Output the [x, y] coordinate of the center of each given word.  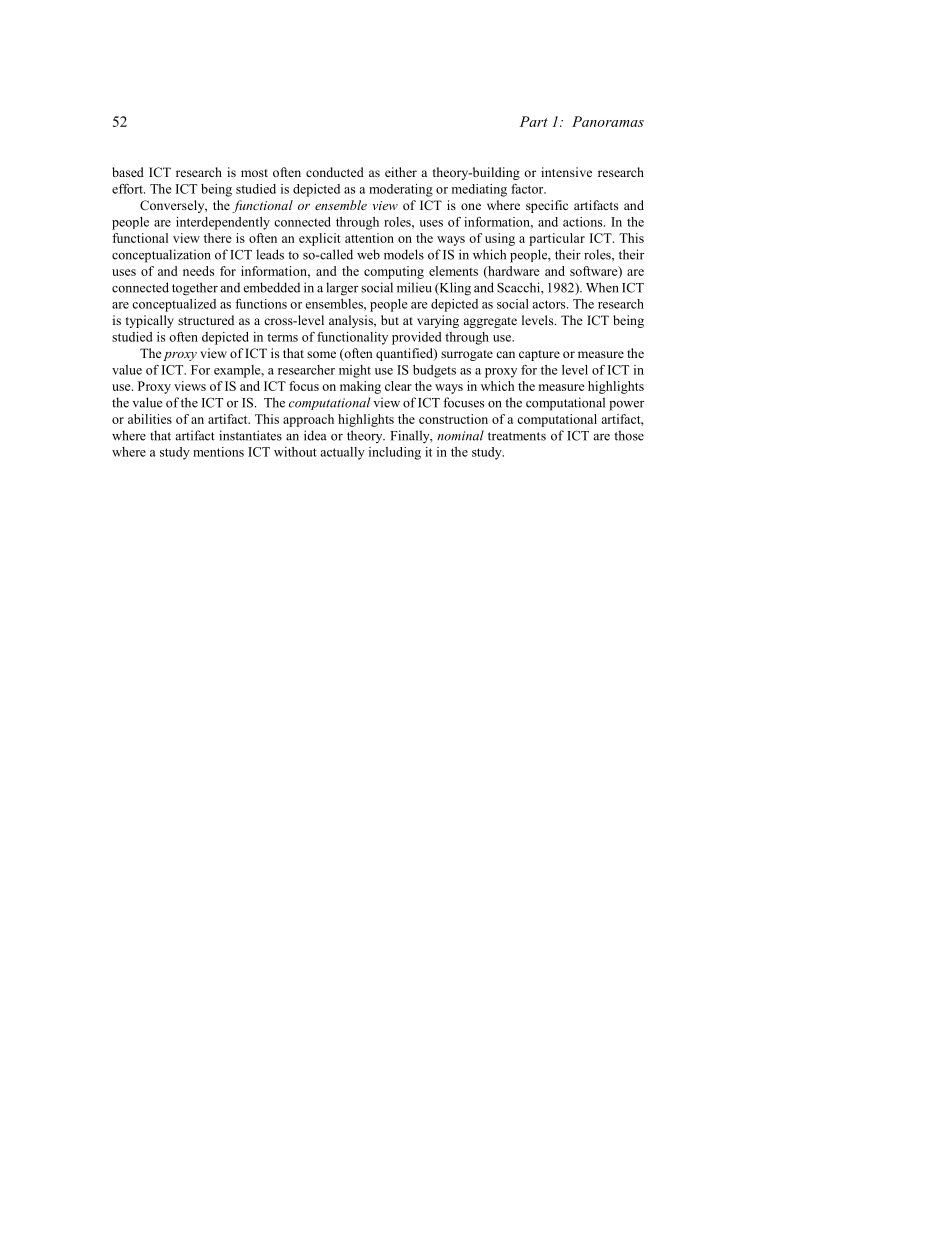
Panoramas [608, 121]
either [401, 172]
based [128, 172]
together [195, 289]
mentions [218, 452]
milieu [414, 287]
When [602, 287]
